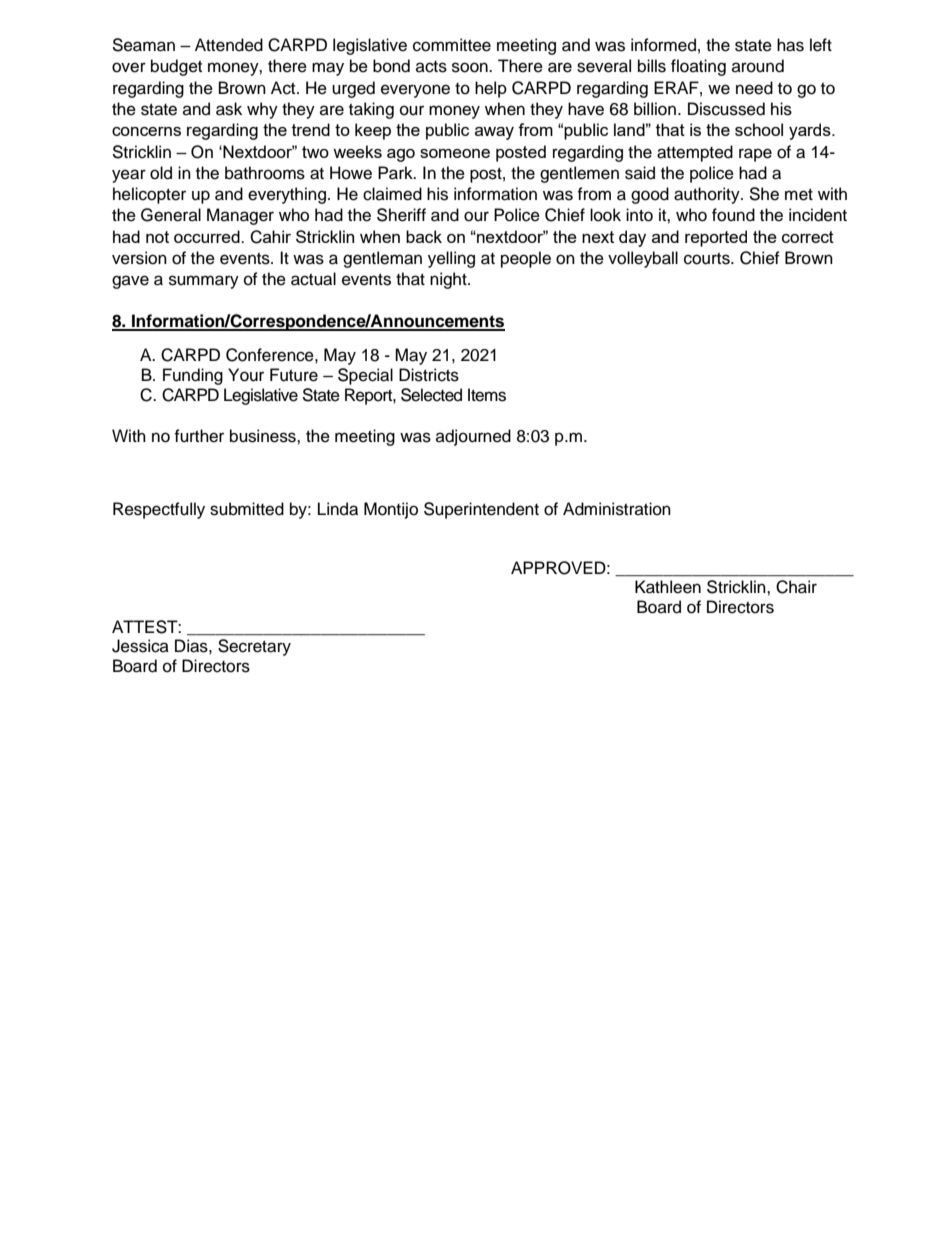  What do you see at coordinates (247, 509) in the page?
I see `submitted` at bounding box center [247, 509].
